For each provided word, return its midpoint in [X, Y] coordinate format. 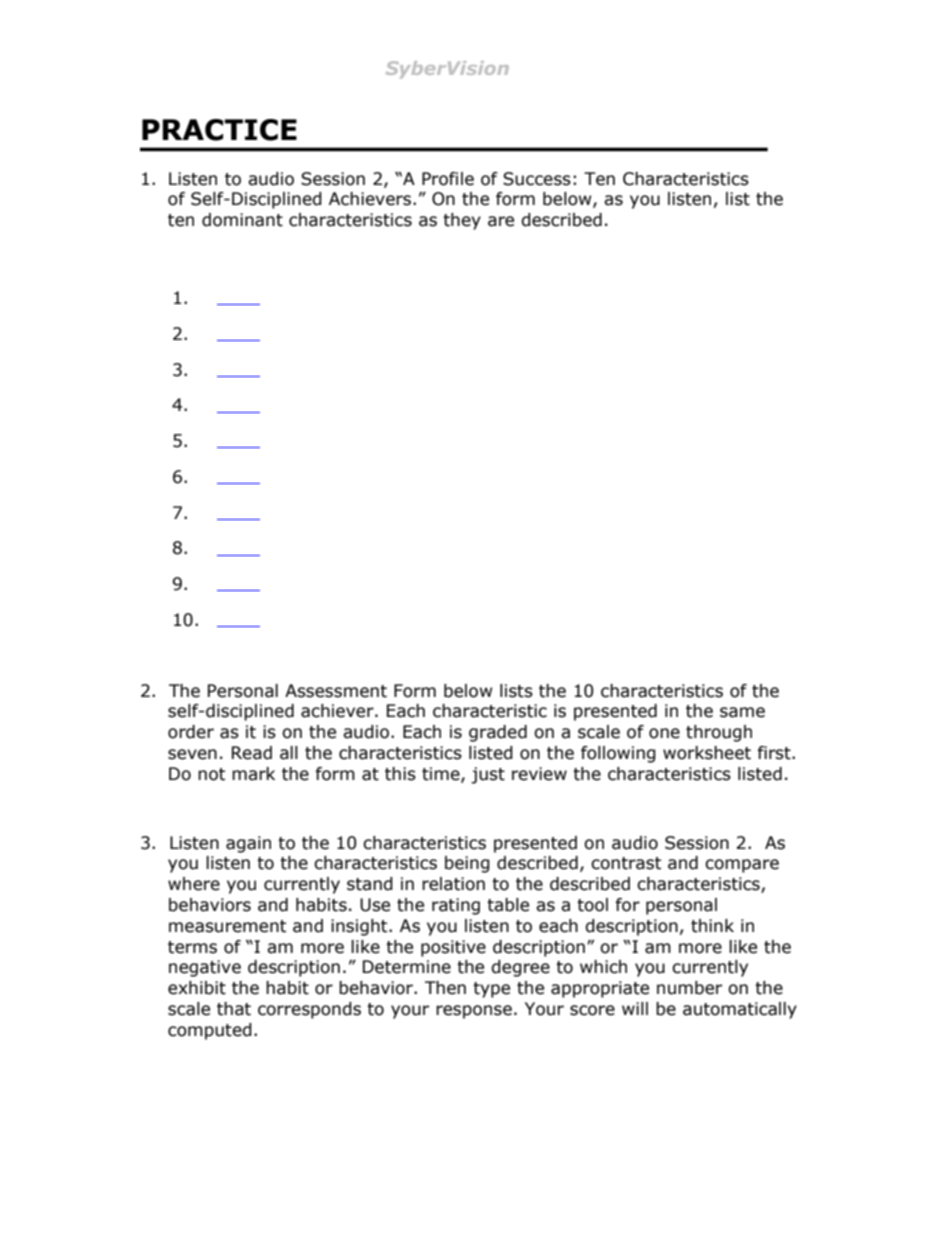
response [474, 1012]
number [689, 988]
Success [537, 179]
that [234, 1009]
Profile [448, 179]
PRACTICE [219, 130]
